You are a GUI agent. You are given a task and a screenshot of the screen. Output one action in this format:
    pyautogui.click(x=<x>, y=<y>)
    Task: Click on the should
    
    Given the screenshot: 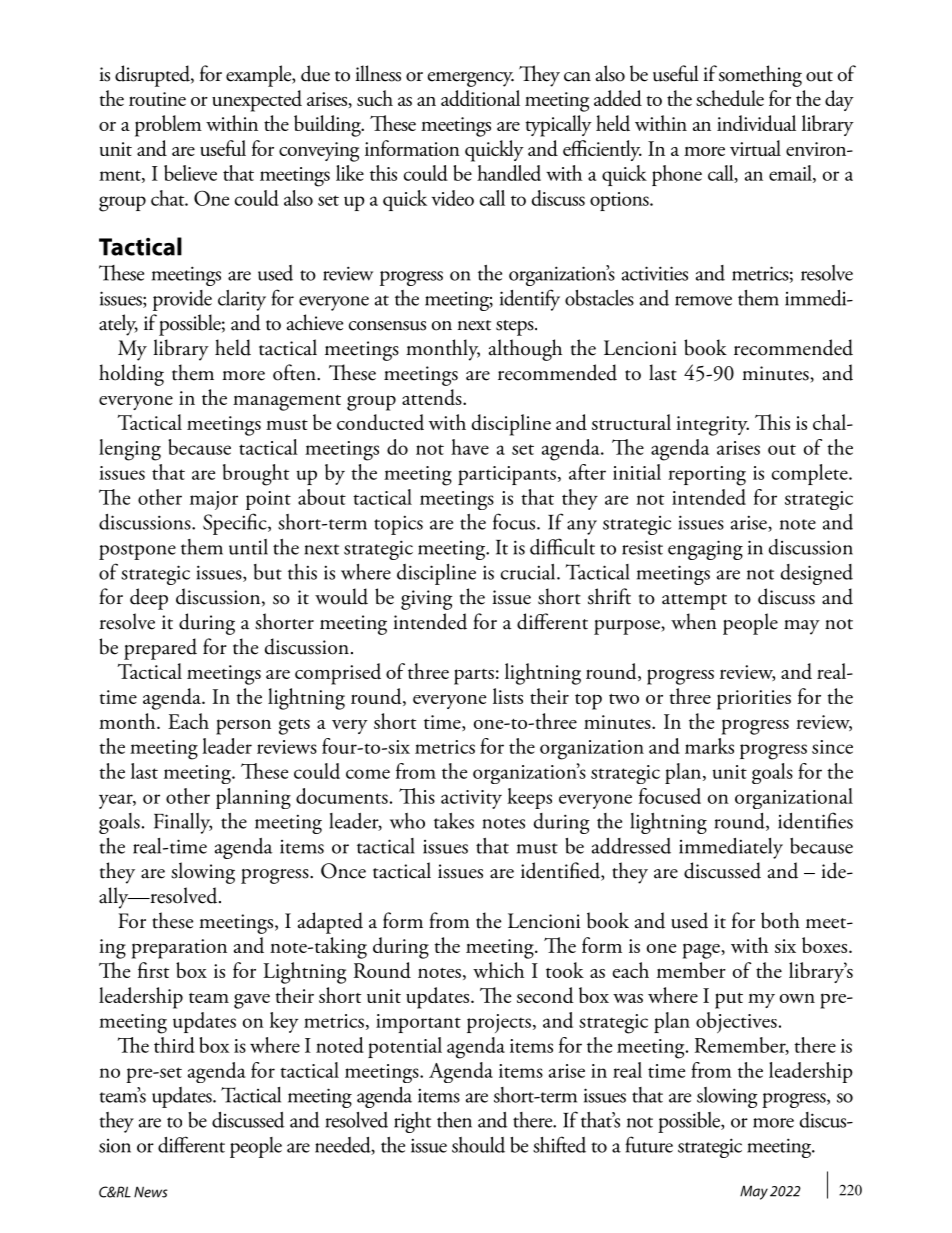 What is the action you would take?
    pyautogui.click(x=478, y=1145)
